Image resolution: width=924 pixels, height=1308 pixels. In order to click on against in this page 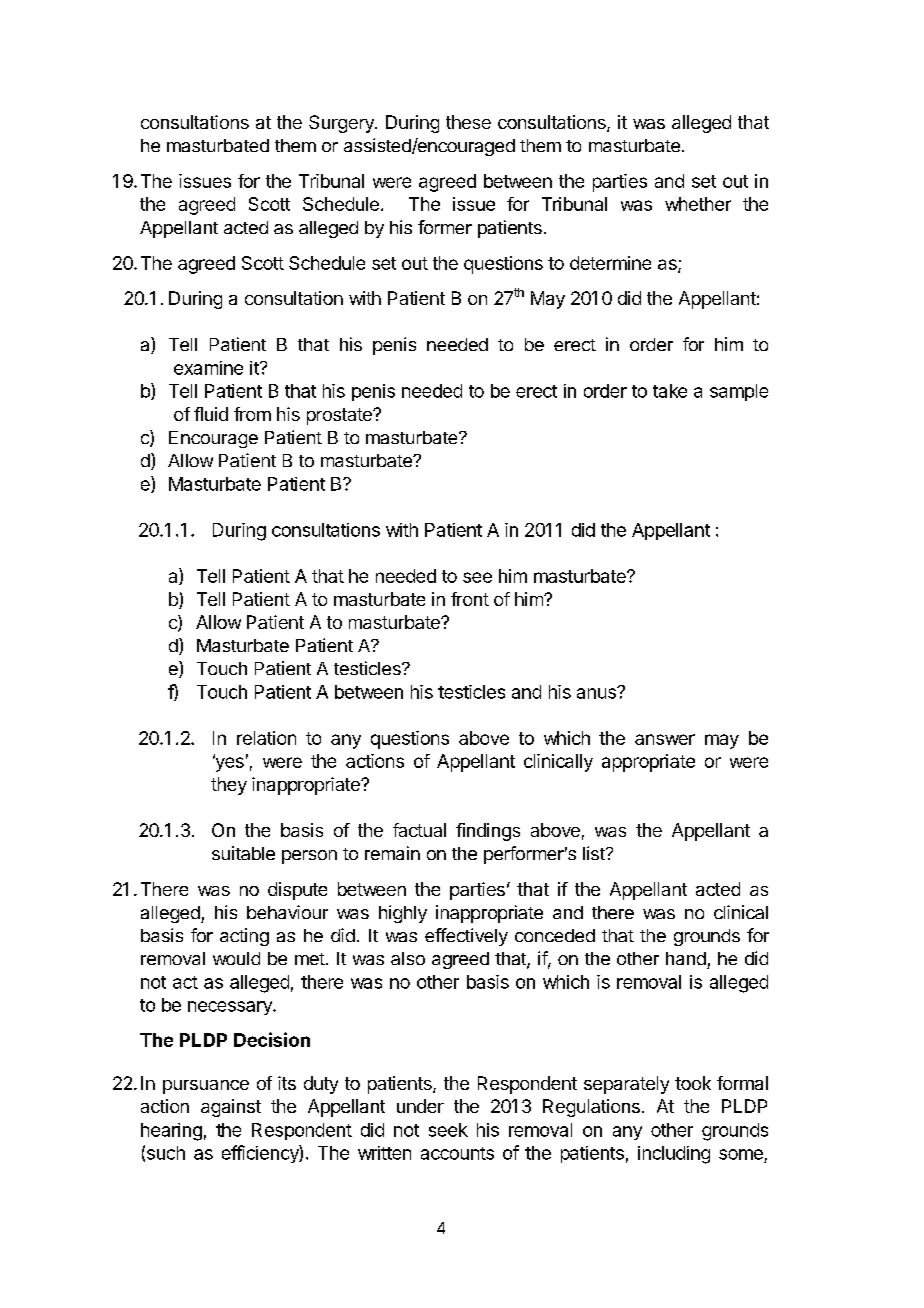, I will do `click(231, 1108)`.
